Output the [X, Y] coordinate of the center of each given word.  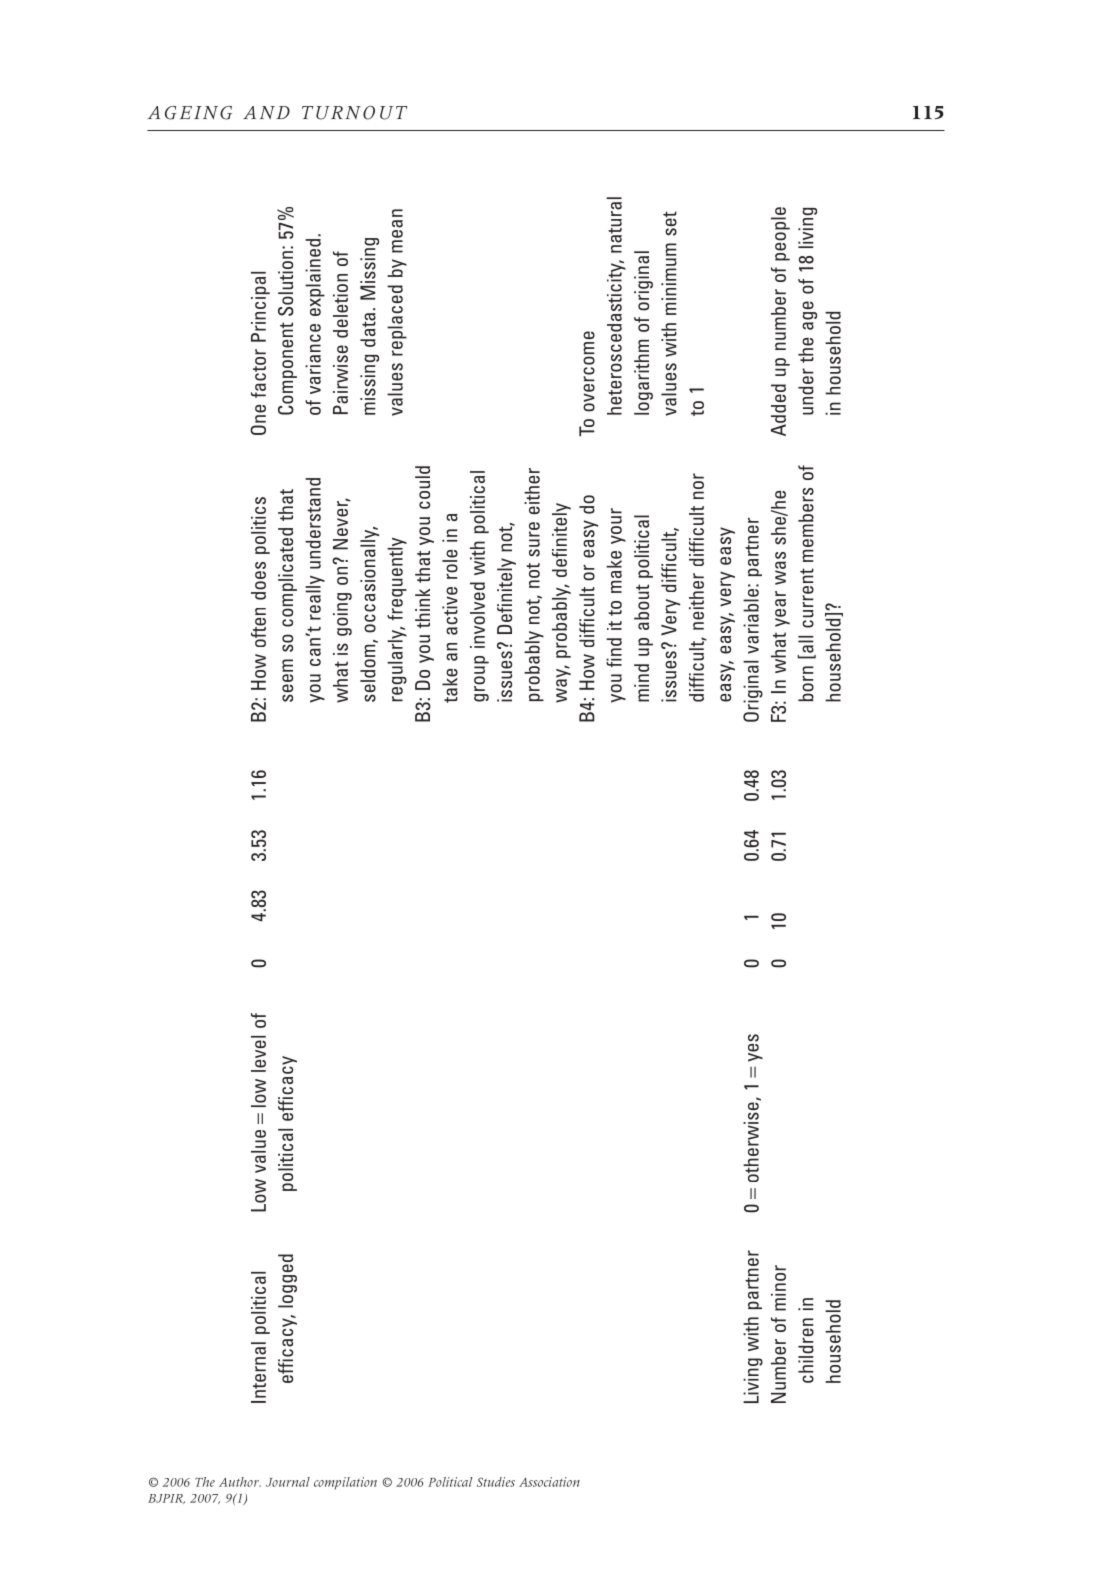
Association [549, 1482]
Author [240, 1482]
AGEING [190, 113]
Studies [496, 1482]
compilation [345, 1483]
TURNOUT [355, 113]
